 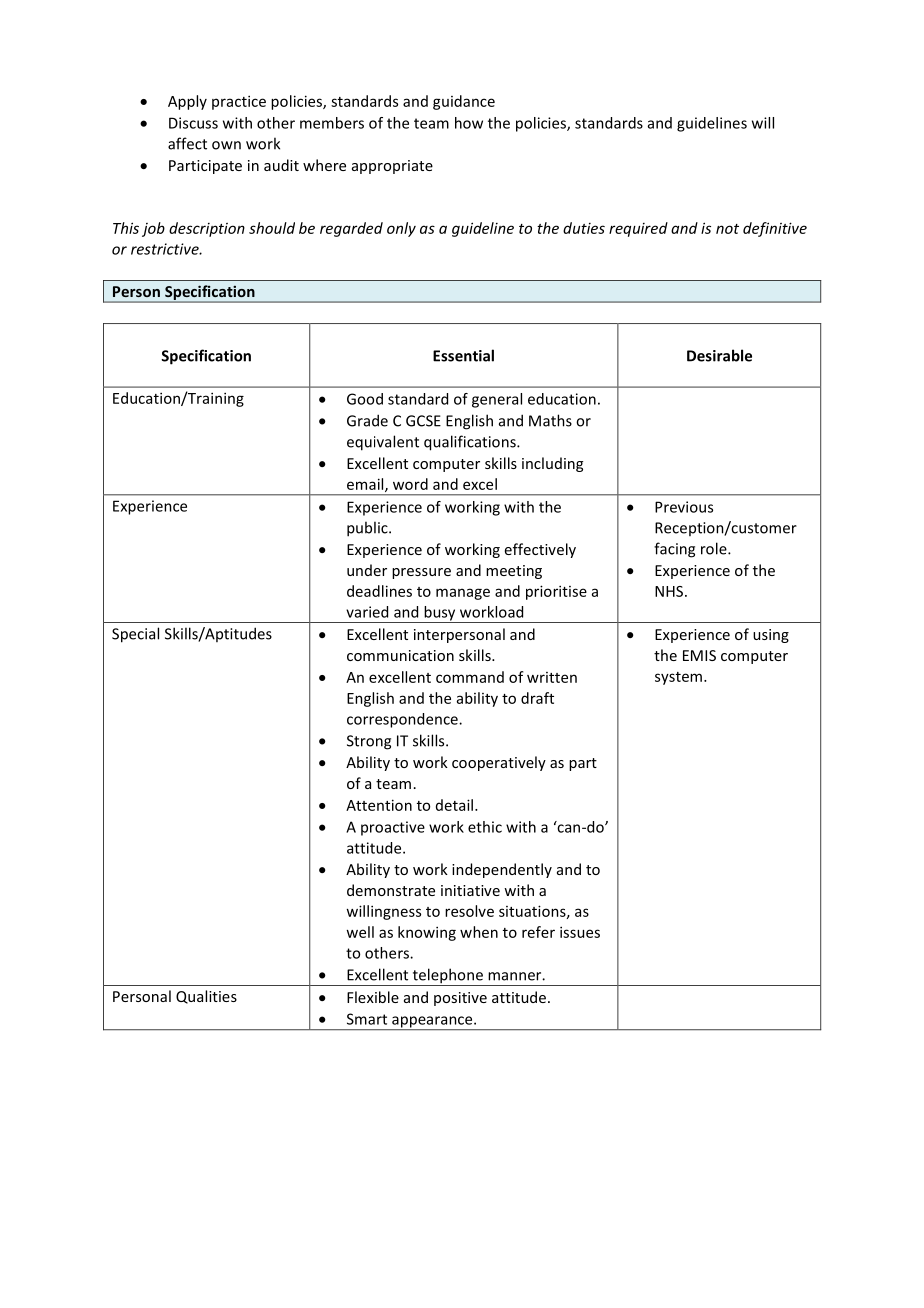 I want to click on Strong, so click(x=369, y=742).
